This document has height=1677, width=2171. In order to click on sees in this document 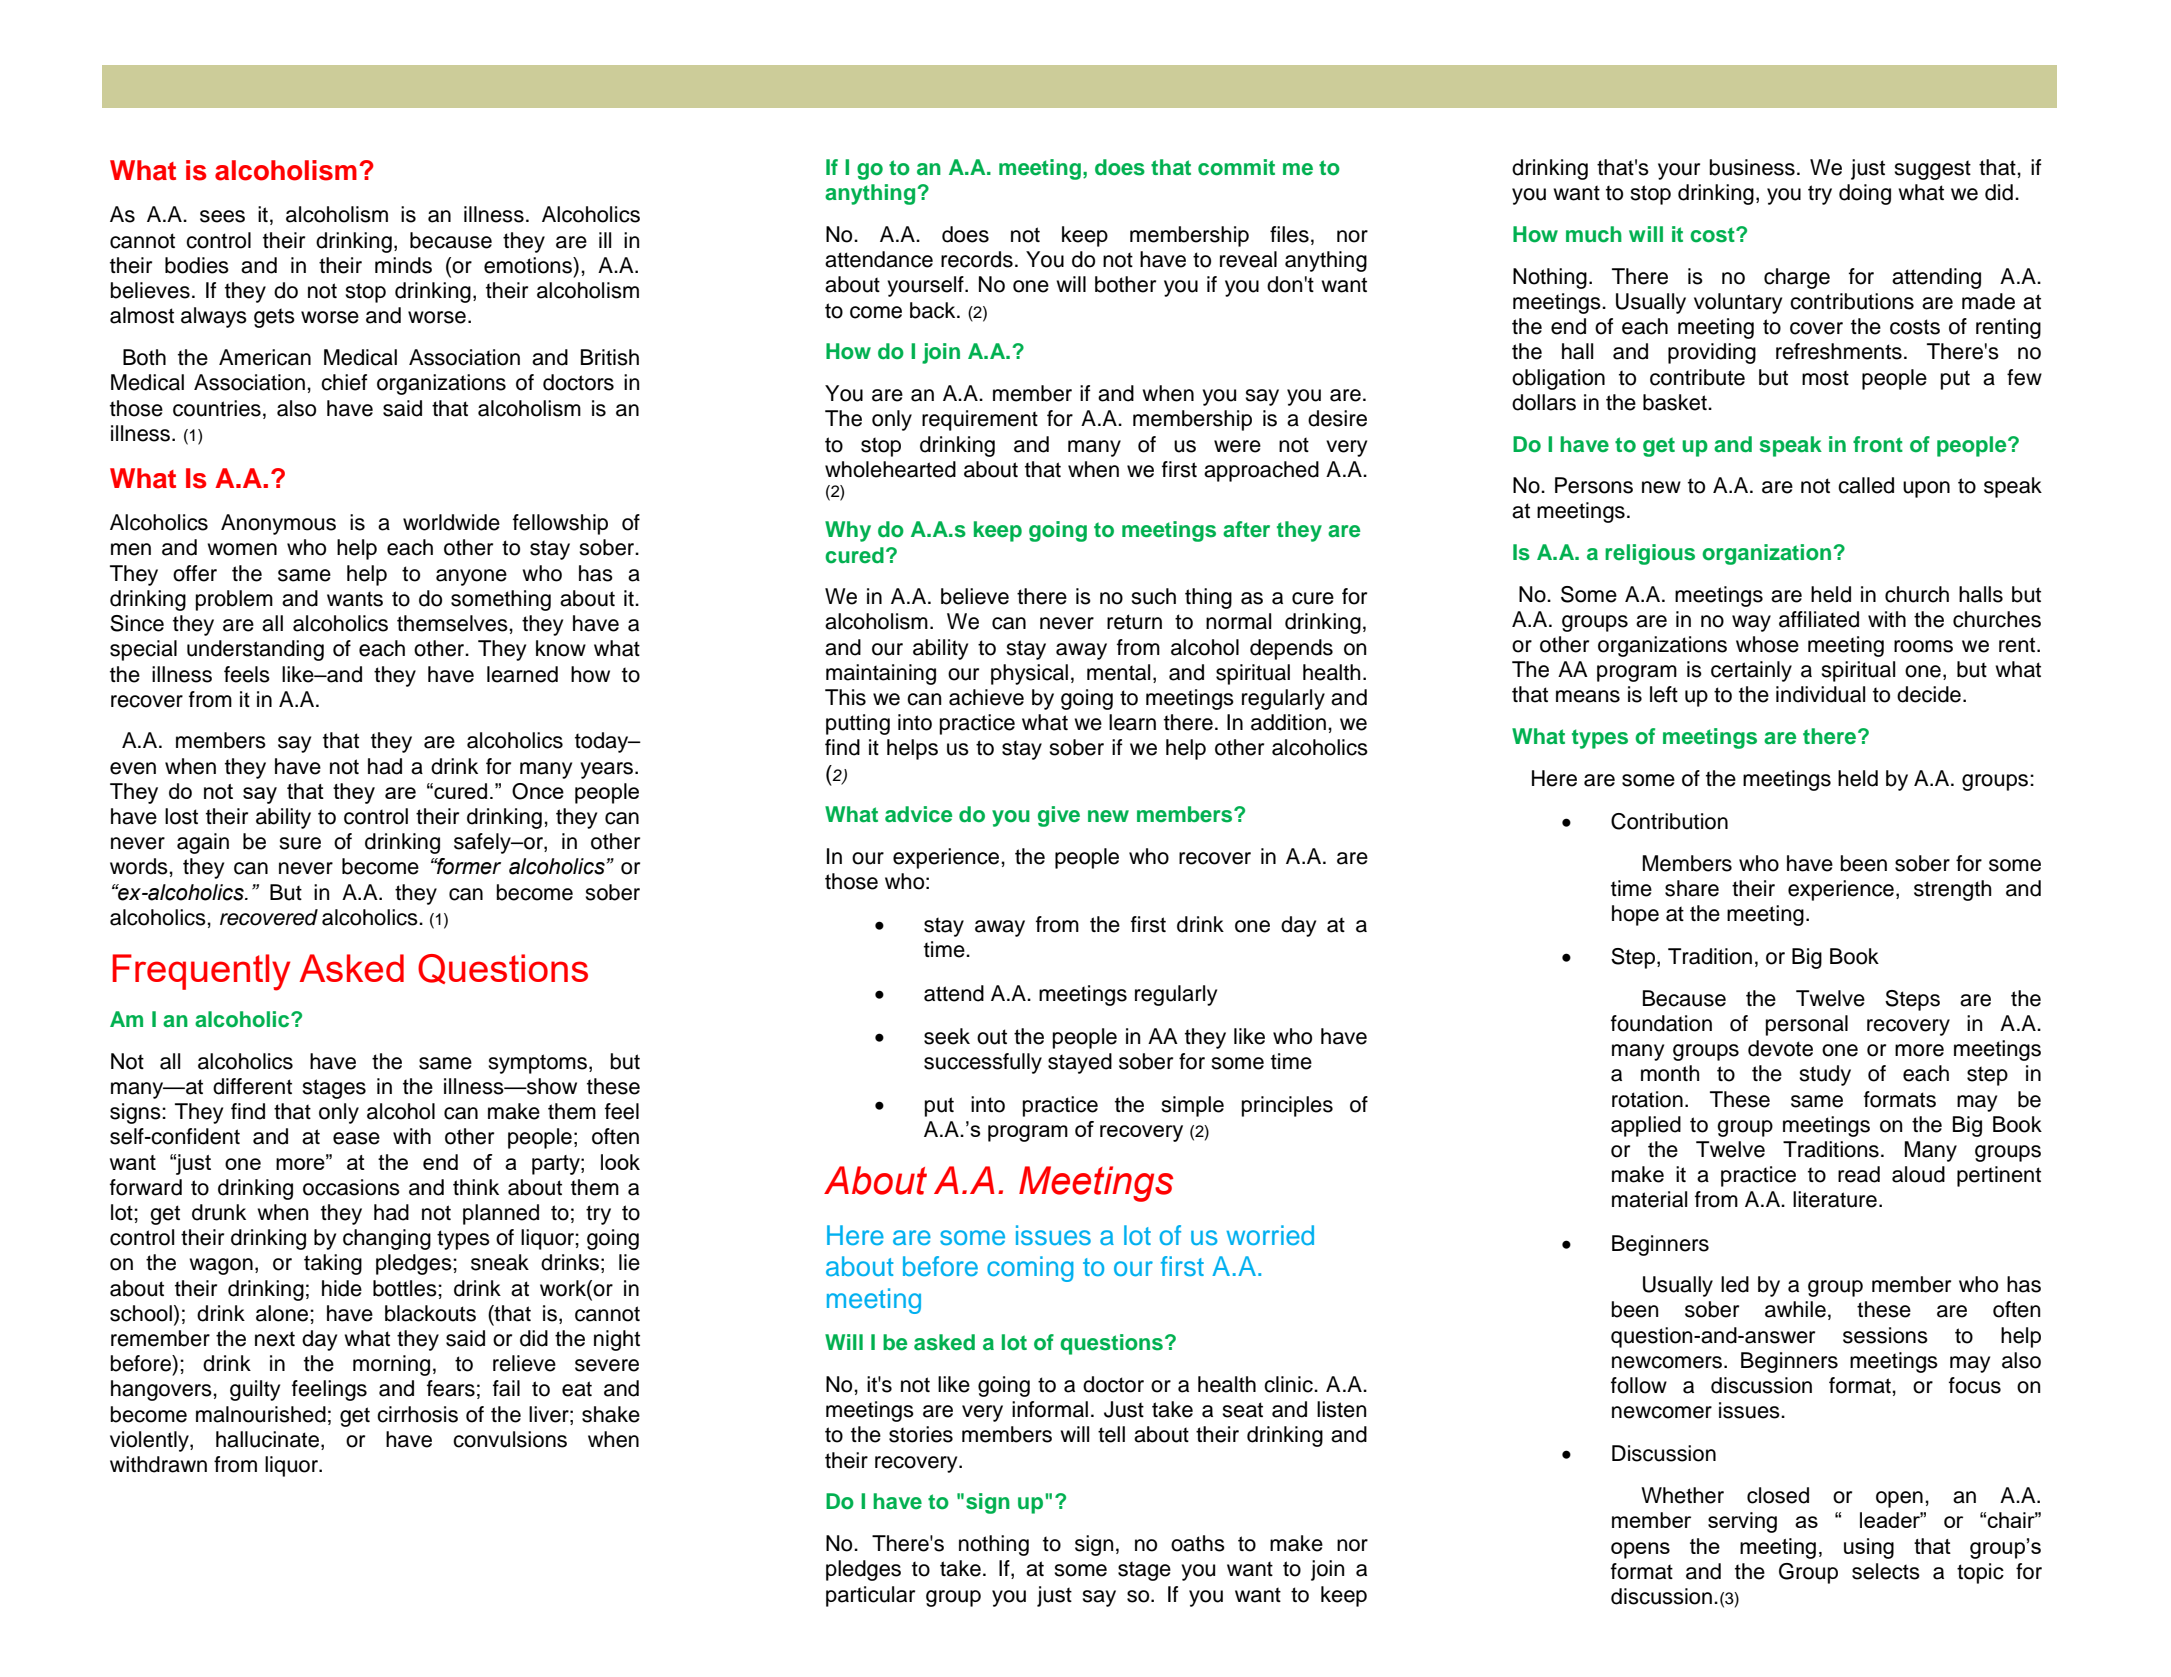, I will do `click(222, 216)`.
